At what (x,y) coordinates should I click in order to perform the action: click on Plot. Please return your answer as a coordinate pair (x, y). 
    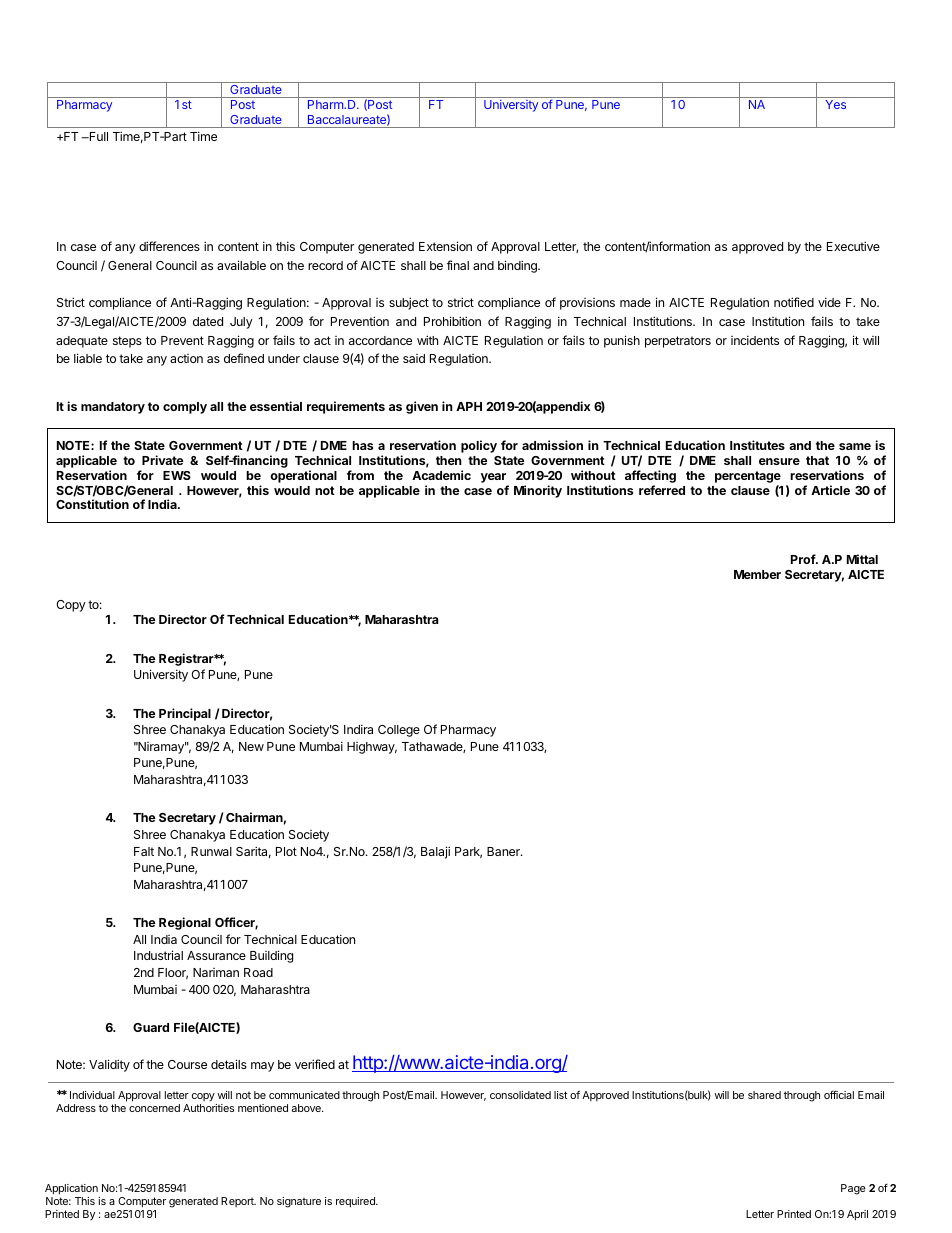
    Looking at the image, I should click on (286, 851).
